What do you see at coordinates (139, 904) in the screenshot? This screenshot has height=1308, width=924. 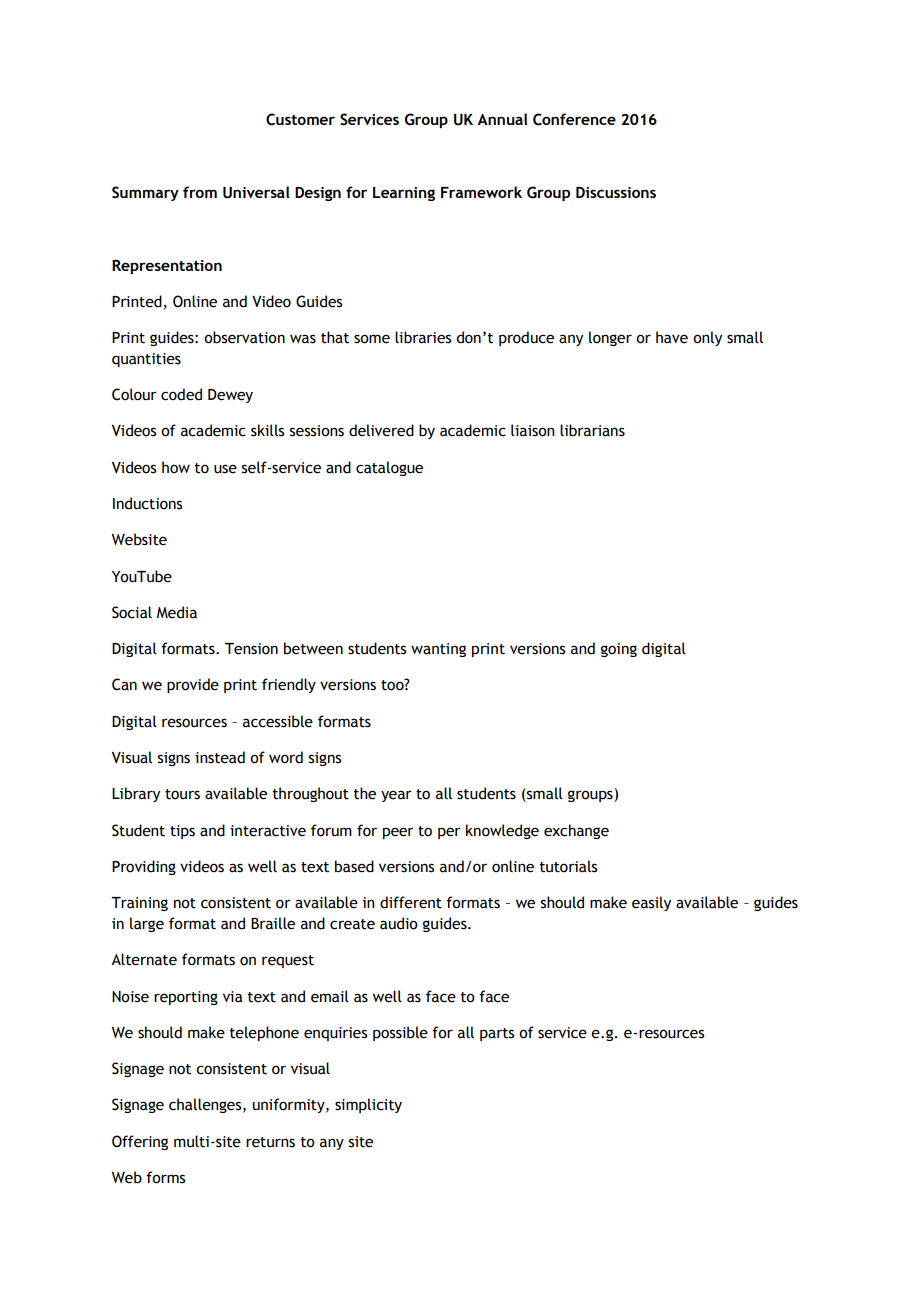 I see `Training` at bounding box center [139, 904].
